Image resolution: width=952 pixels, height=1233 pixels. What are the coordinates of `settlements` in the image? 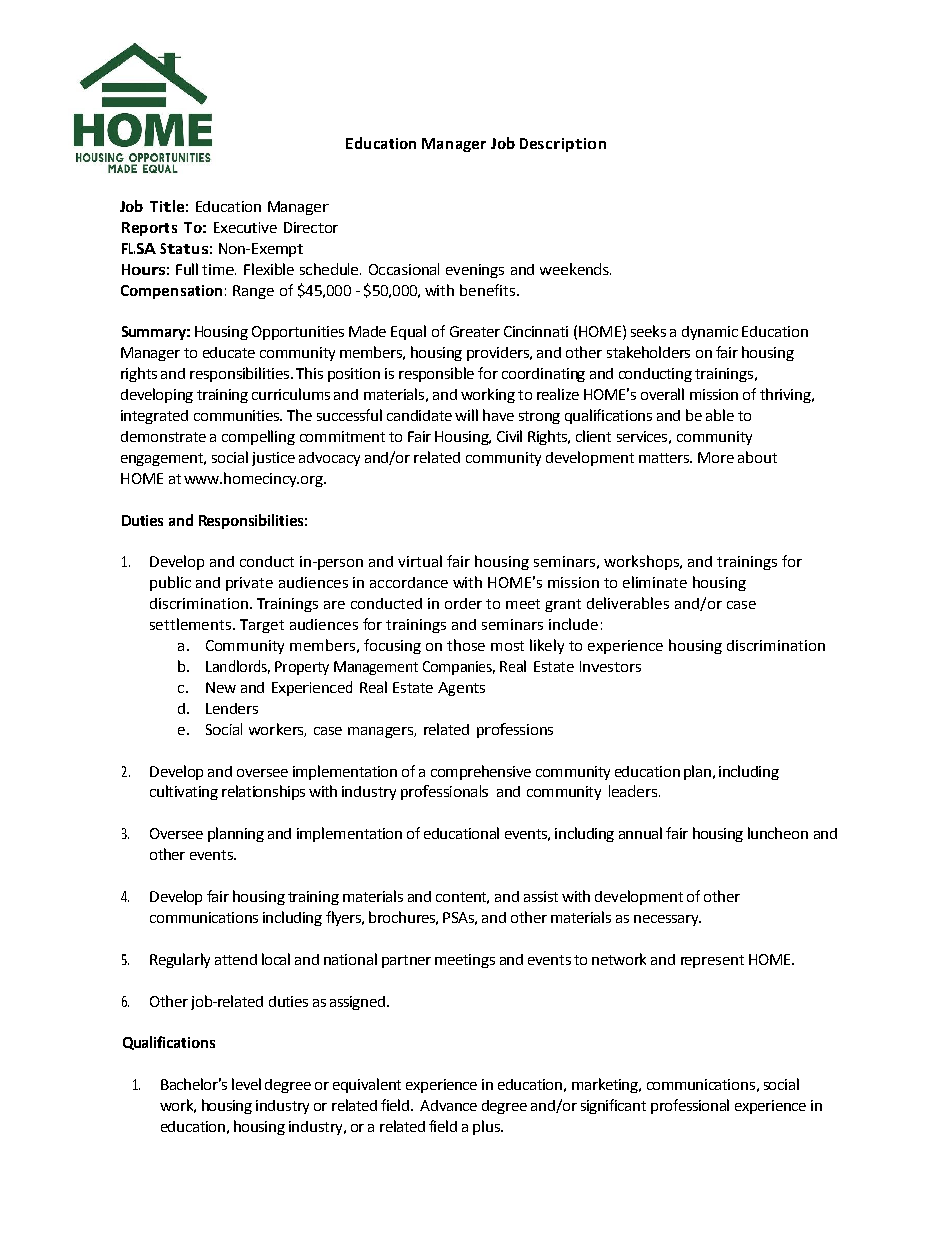 It's located at (192, 624).
